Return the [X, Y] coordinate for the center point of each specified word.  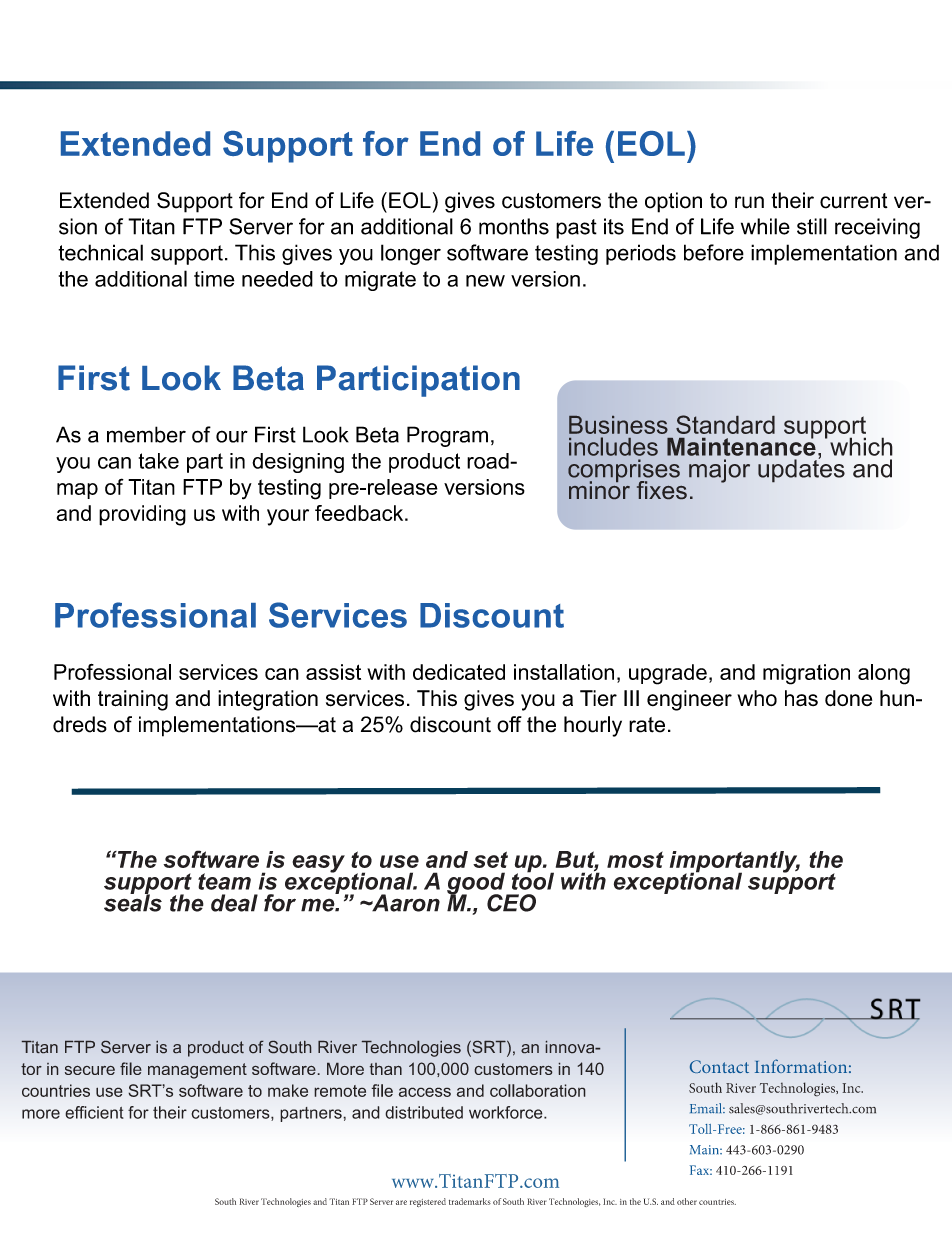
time [214, 279]
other [687, 1201]
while [765, 226]
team [224, 881]
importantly [735, 863]
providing [142, 515]
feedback [360, 513]
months [514, 226]
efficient [94, 1112]
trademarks [470, 1201]
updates [801, 470]
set [490, 859]
